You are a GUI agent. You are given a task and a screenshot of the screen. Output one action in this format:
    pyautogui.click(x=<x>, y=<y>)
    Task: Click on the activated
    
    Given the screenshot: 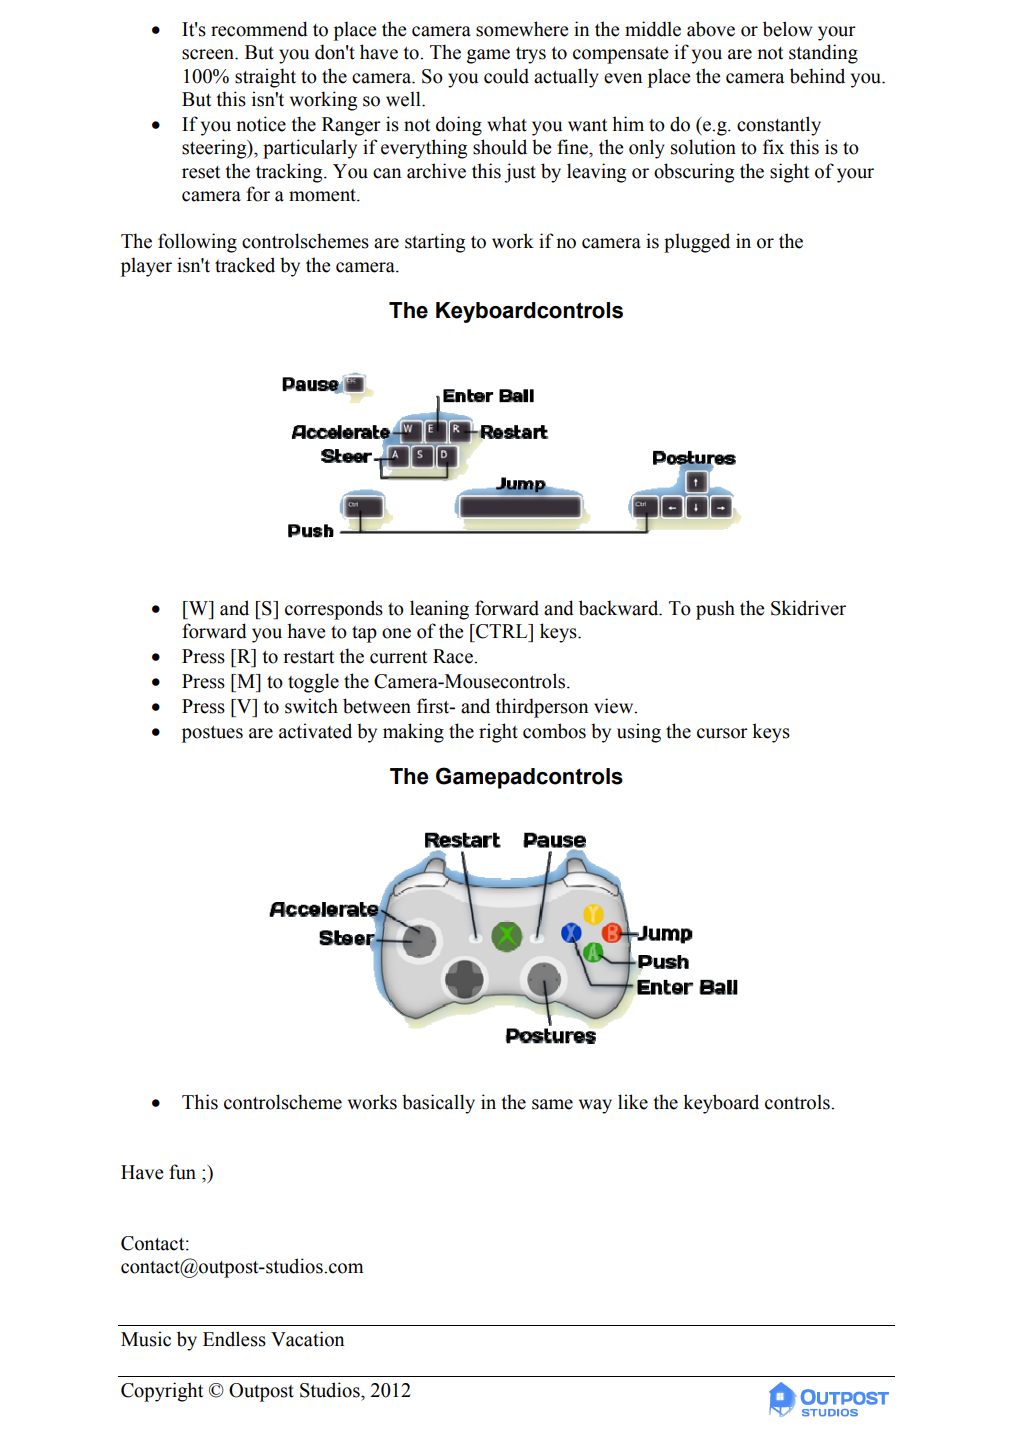 What is the action you would take?
    pyautogui.click(x=315, y=731)
